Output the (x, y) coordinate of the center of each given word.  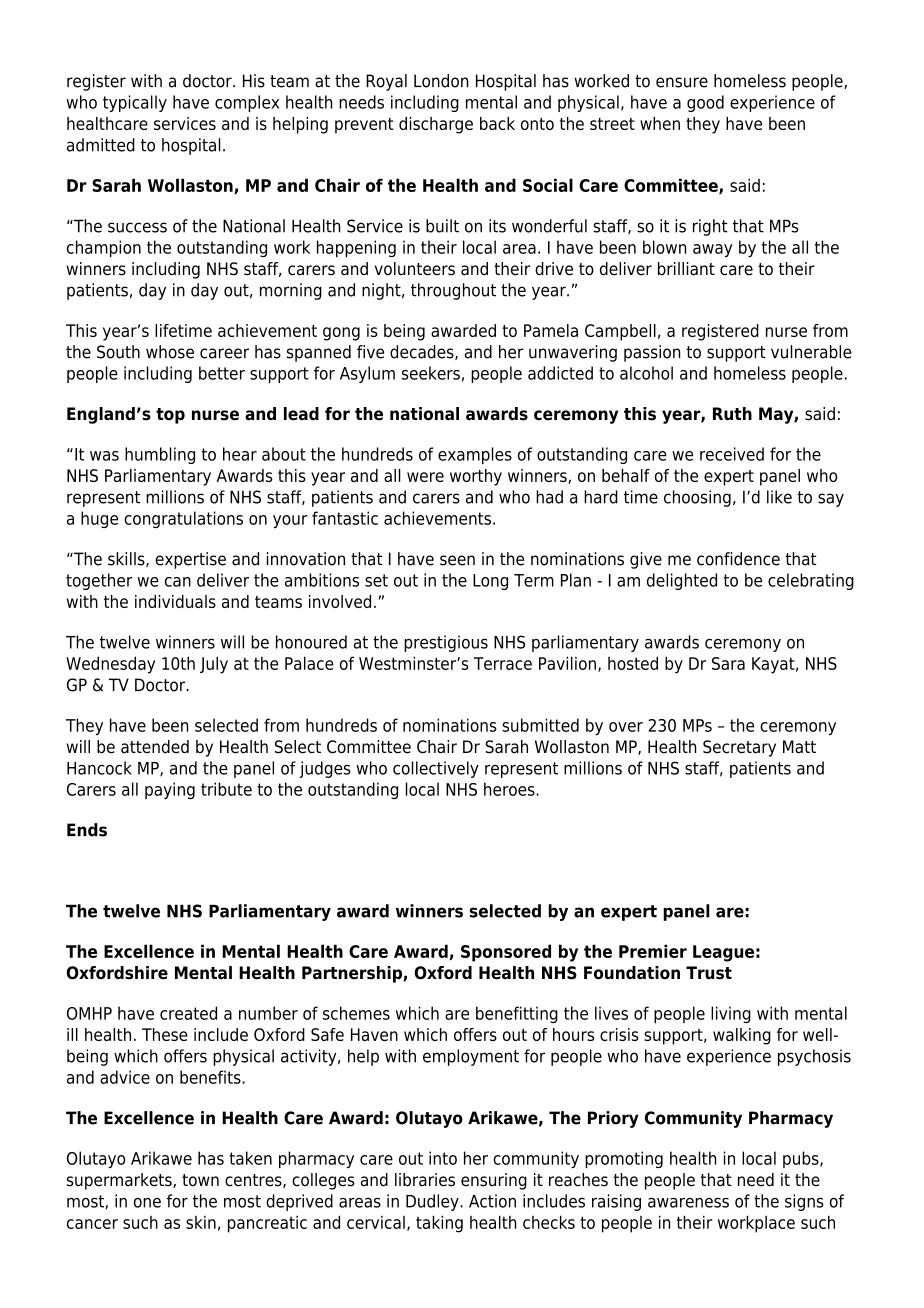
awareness (688, 1203)
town (200, 1180)
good (705, 103)
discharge (436, 125)
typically (135, 103)
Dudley (433, 1202)
